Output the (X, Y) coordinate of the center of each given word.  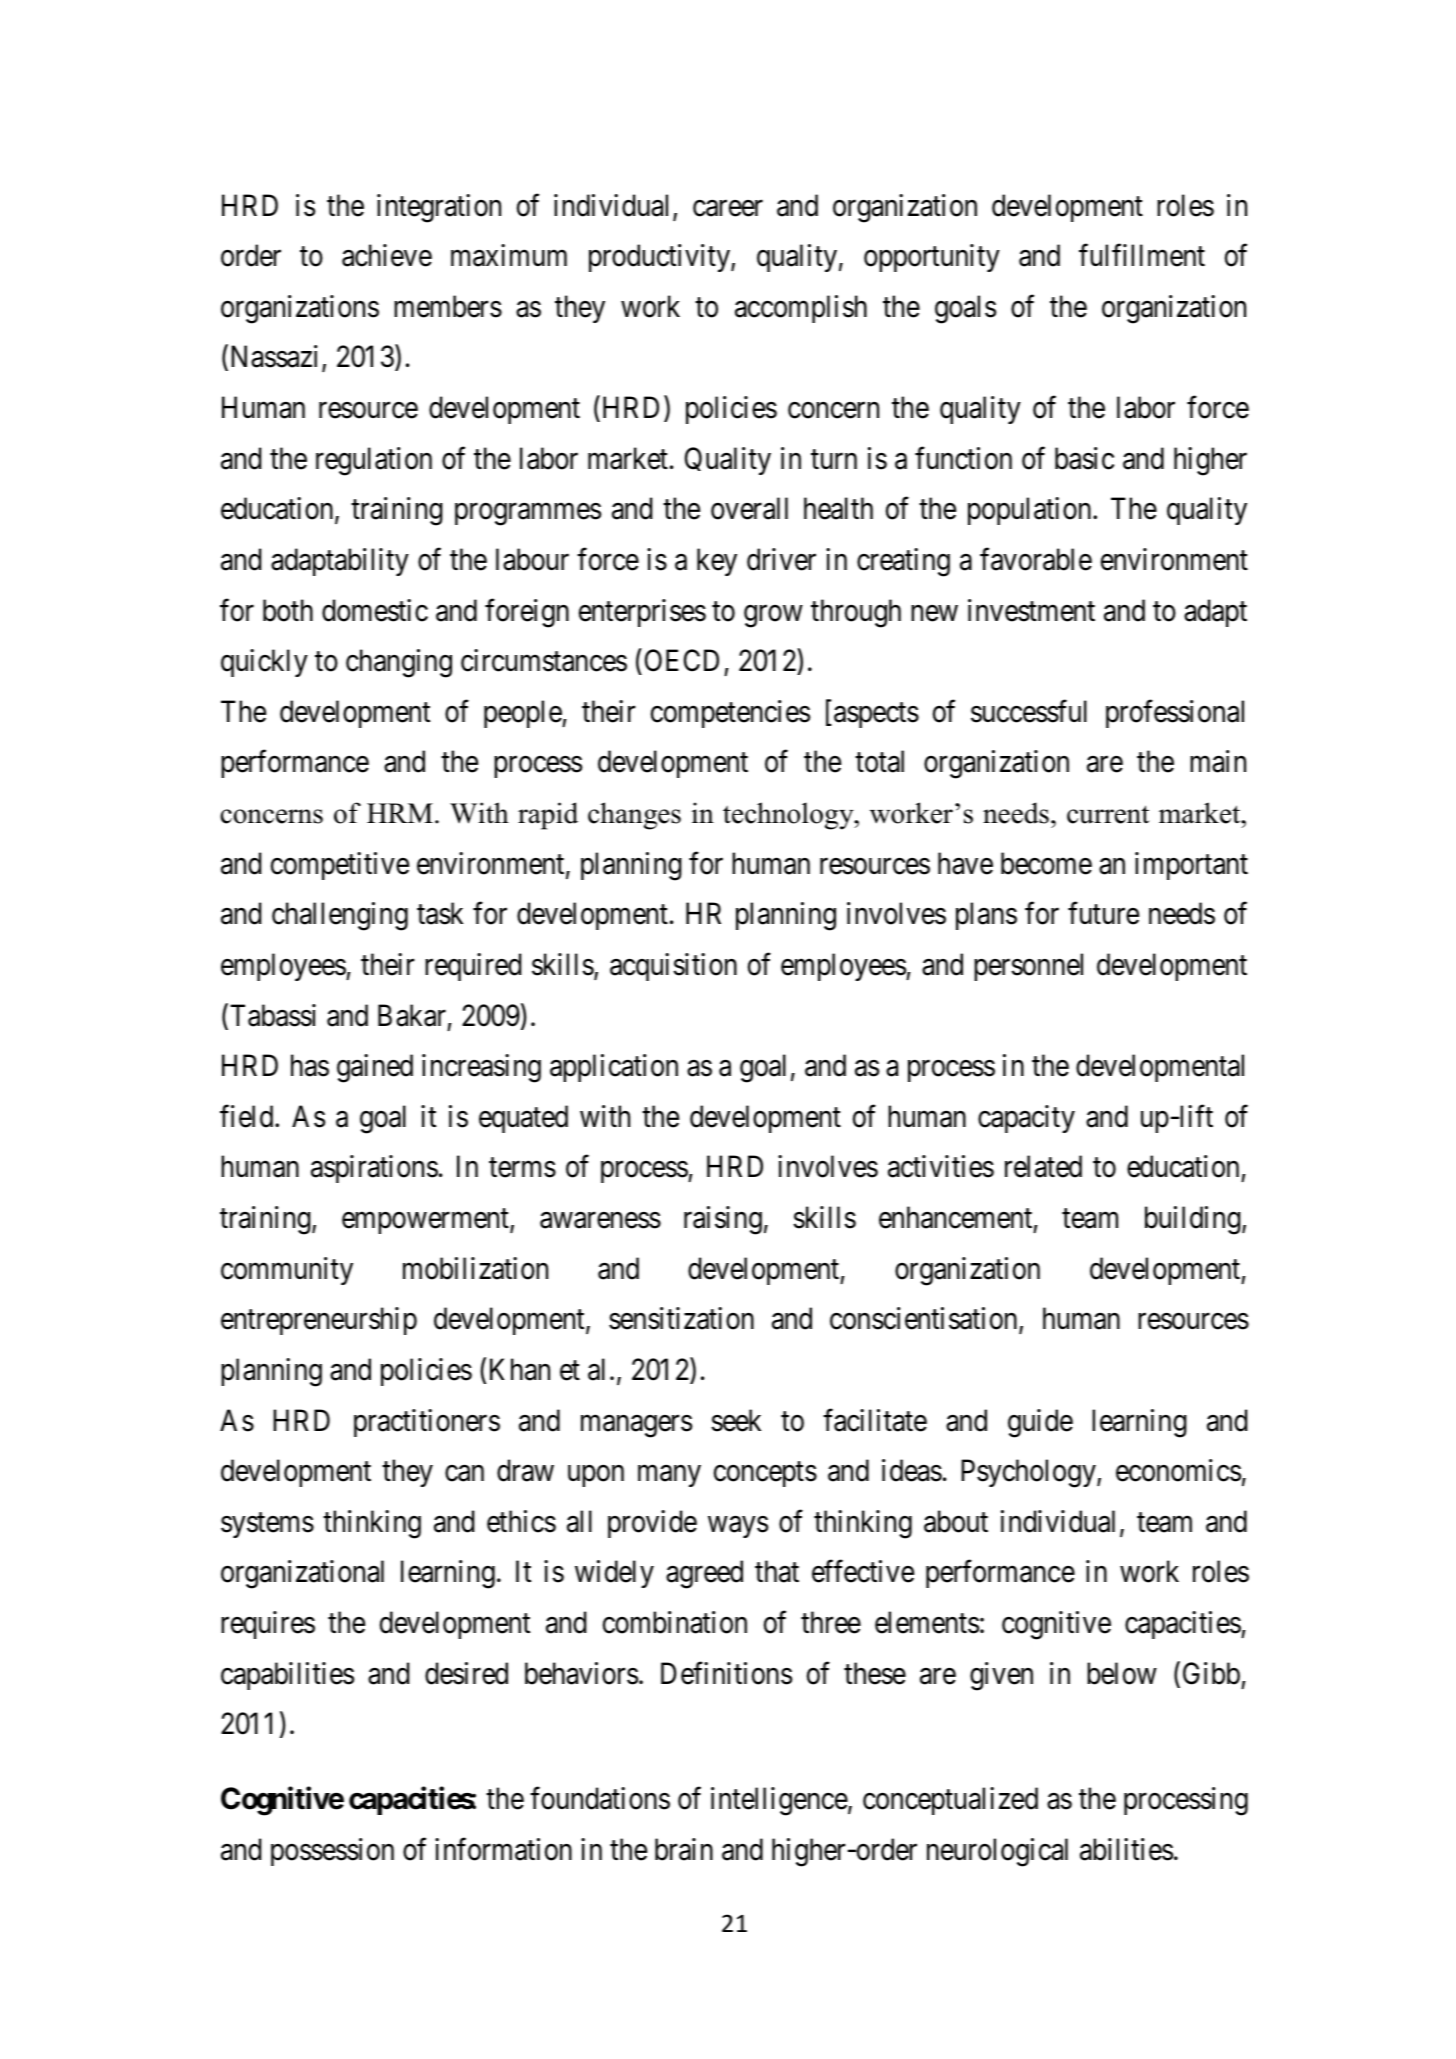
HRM (400, 813)
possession (332, 1852)
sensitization (681, 1318)
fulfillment (1142, 255)
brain (684, 1849)
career (728, 208)
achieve (387, 255)
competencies (730, 714)
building (1194, 1220)
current (1108, 814)
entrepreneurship (319, 1321)
